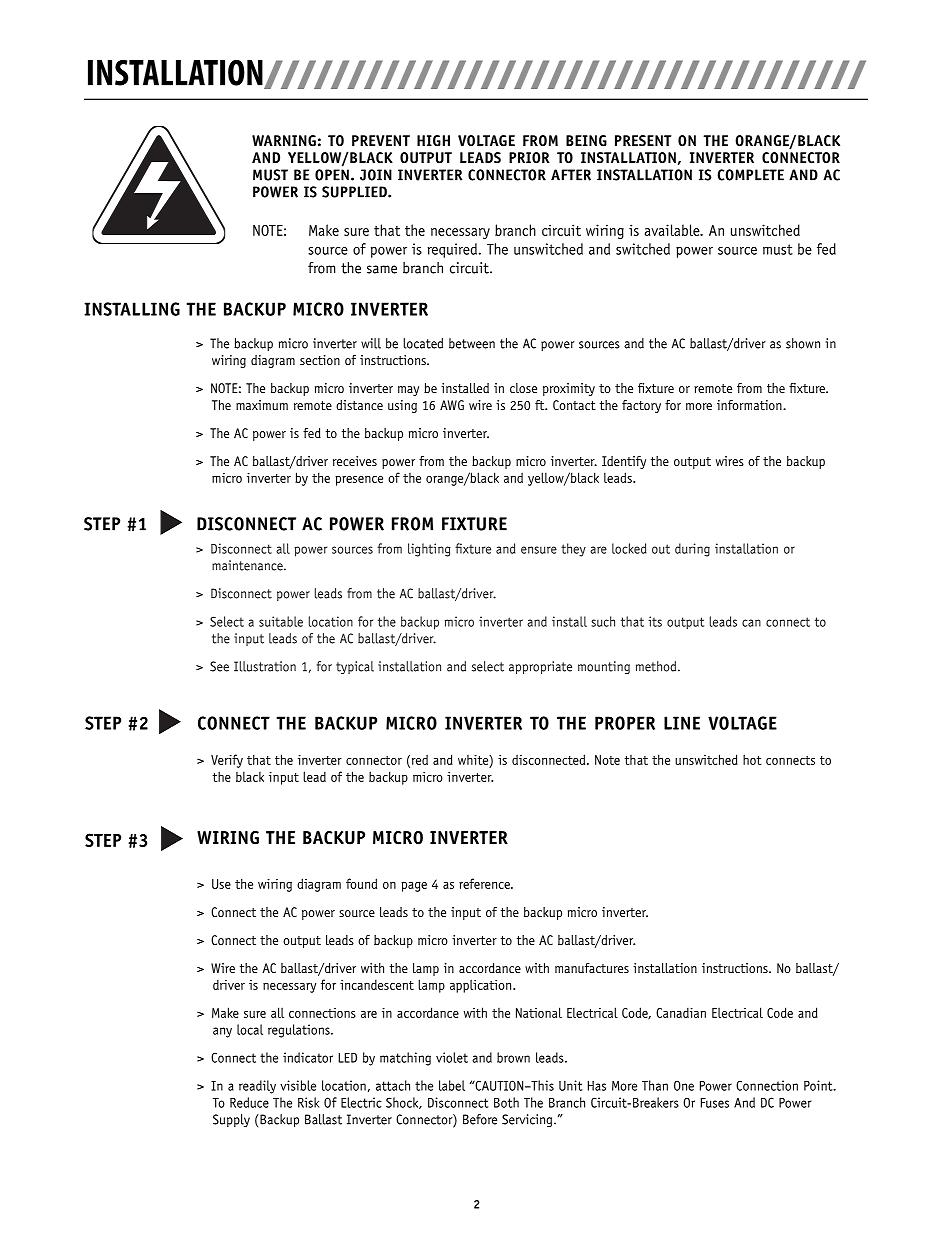  Describe the element at coordinates (506, 1102) in the image. I see `Both` at that location.
